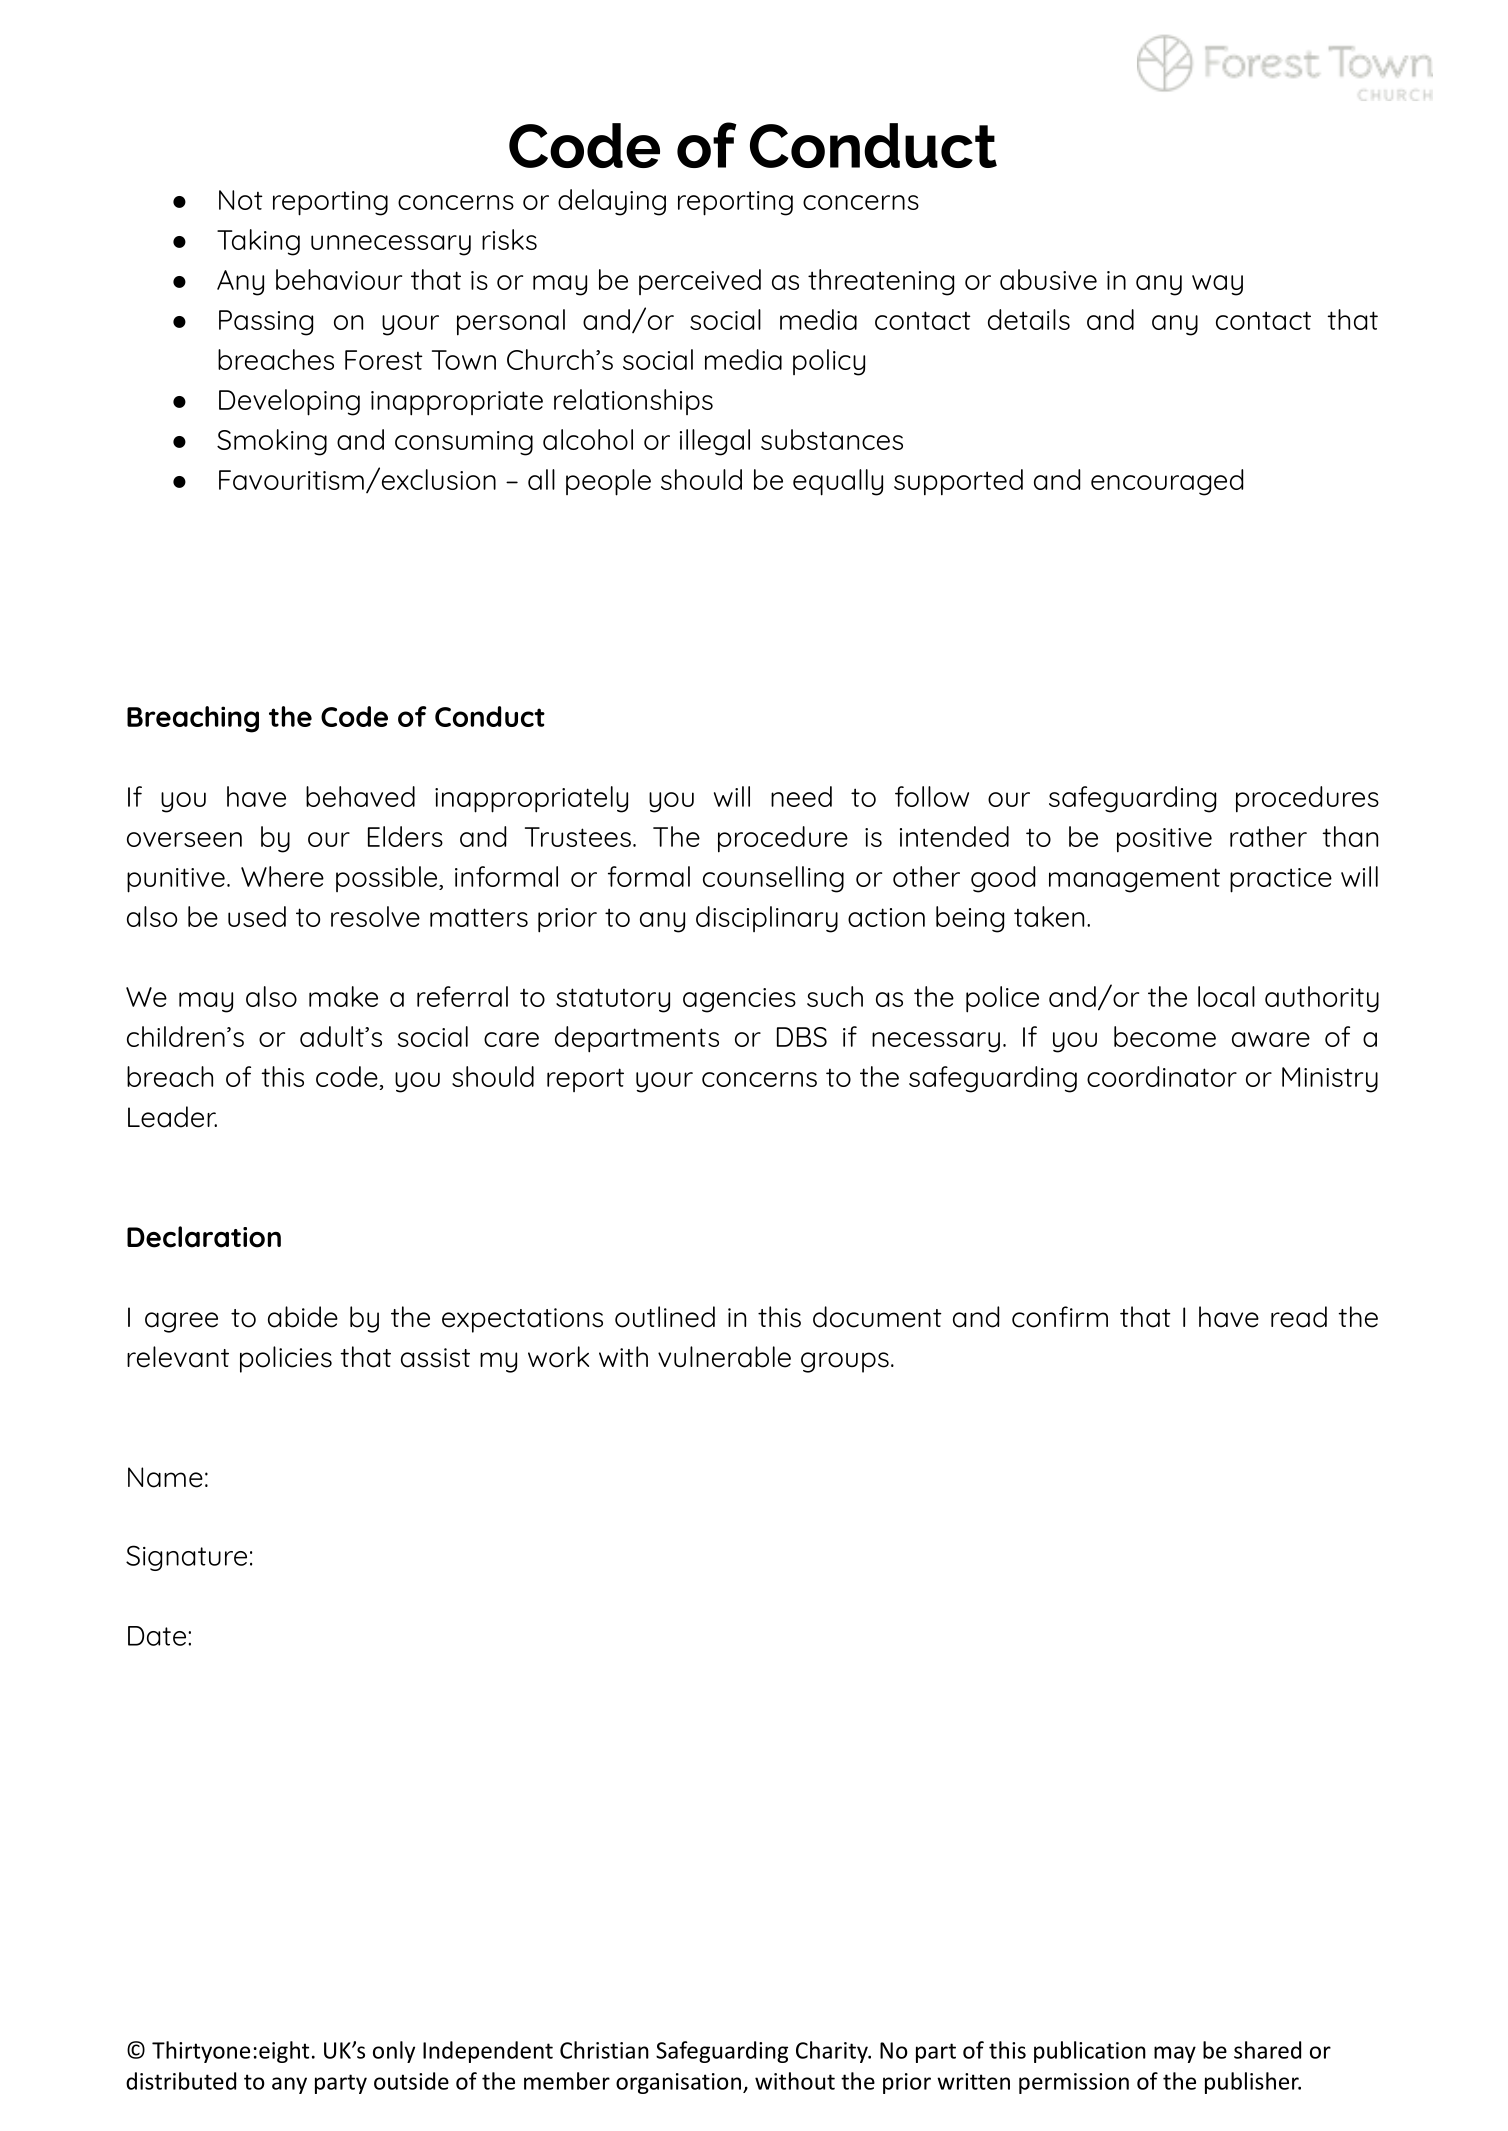 This page has height=2131, width=1508. I want to click on Taking, so click(258, 242).
